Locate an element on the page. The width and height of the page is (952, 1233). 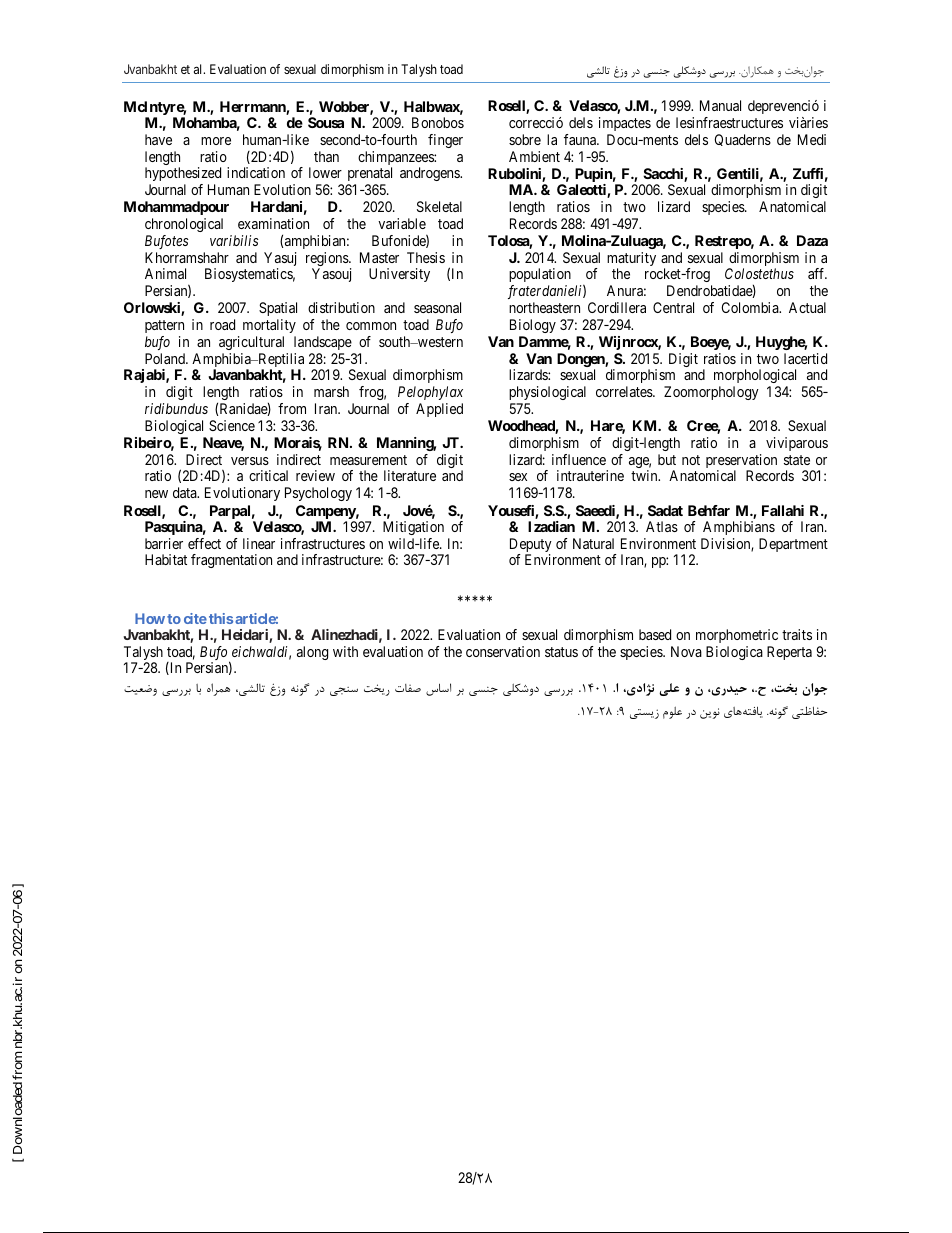
conservation is located at coordinates (503, 651).
